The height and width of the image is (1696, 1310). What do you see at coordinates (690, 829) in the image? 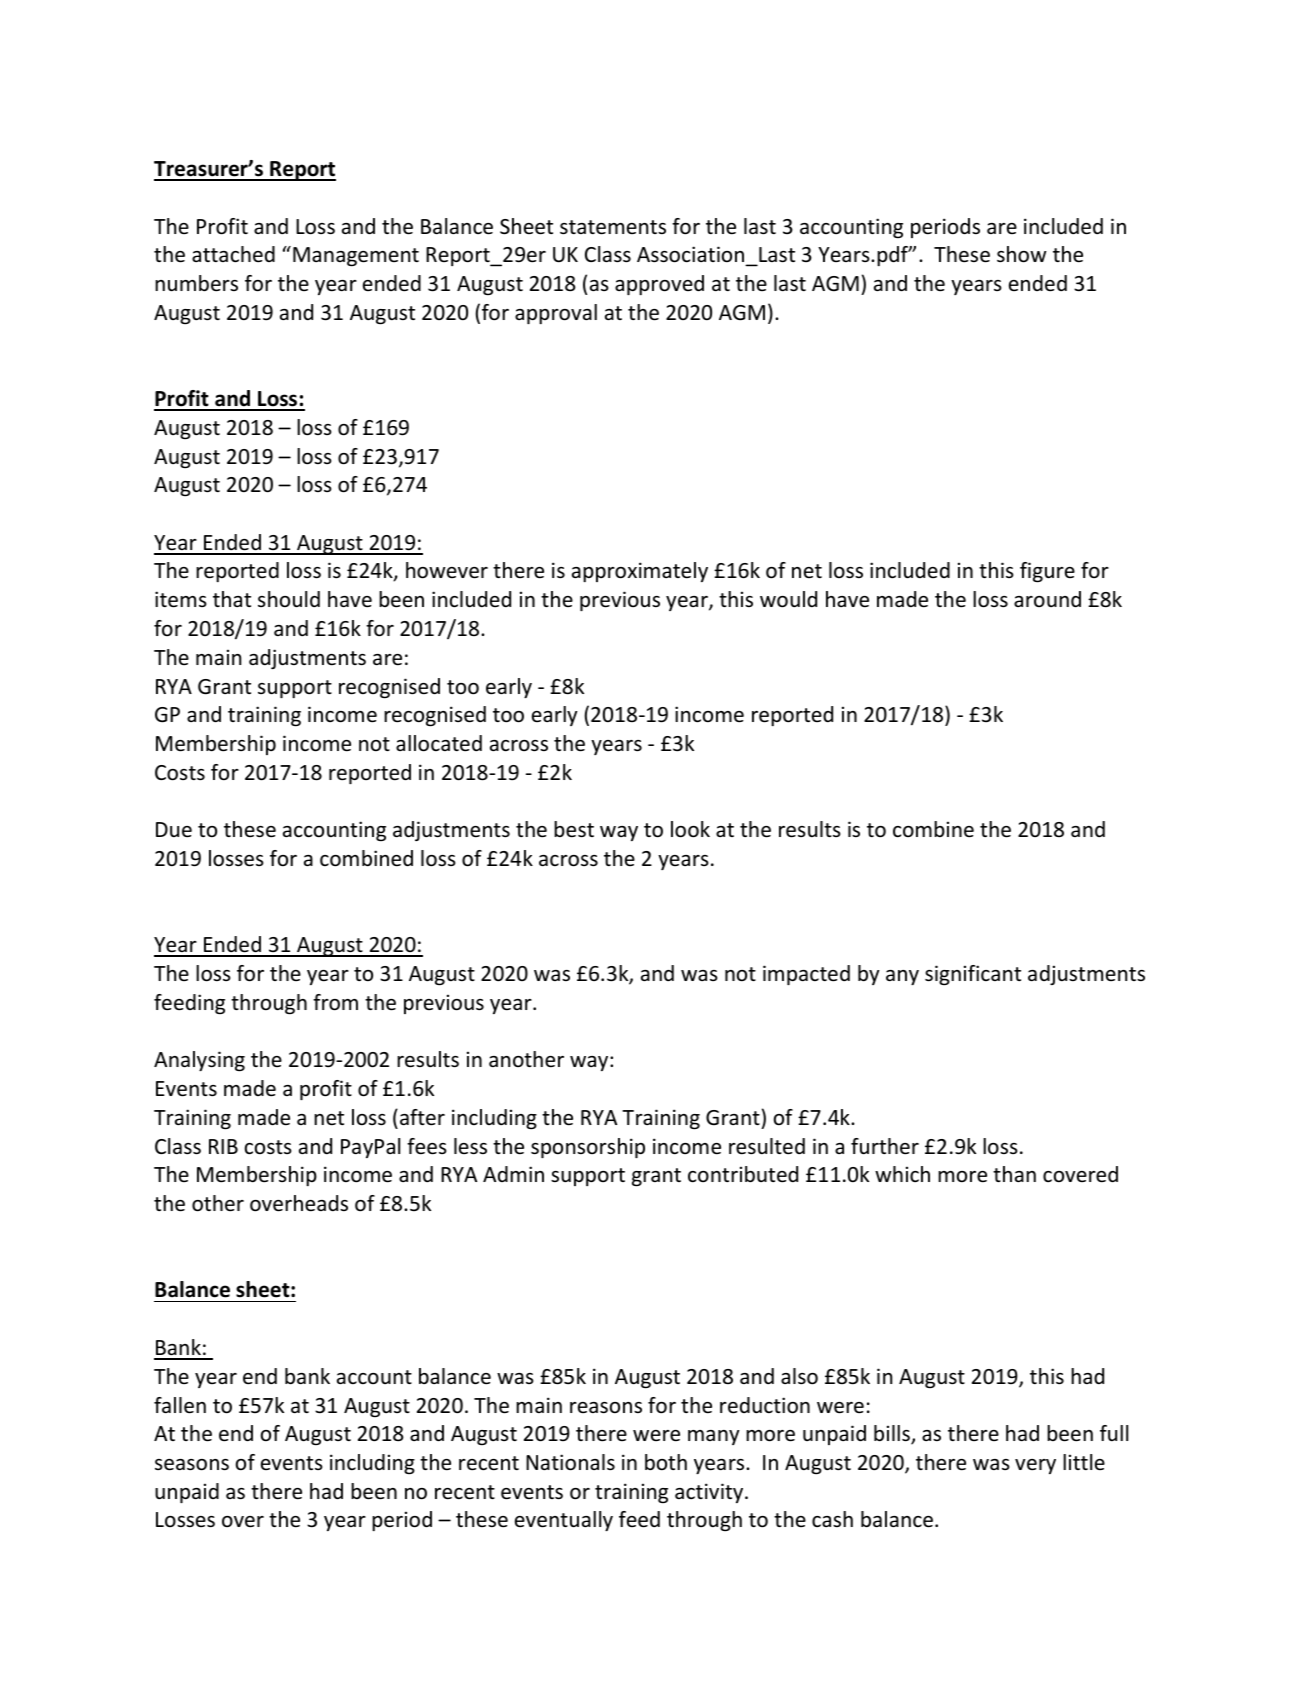
I see `look` at bounding box center [690, 829].
